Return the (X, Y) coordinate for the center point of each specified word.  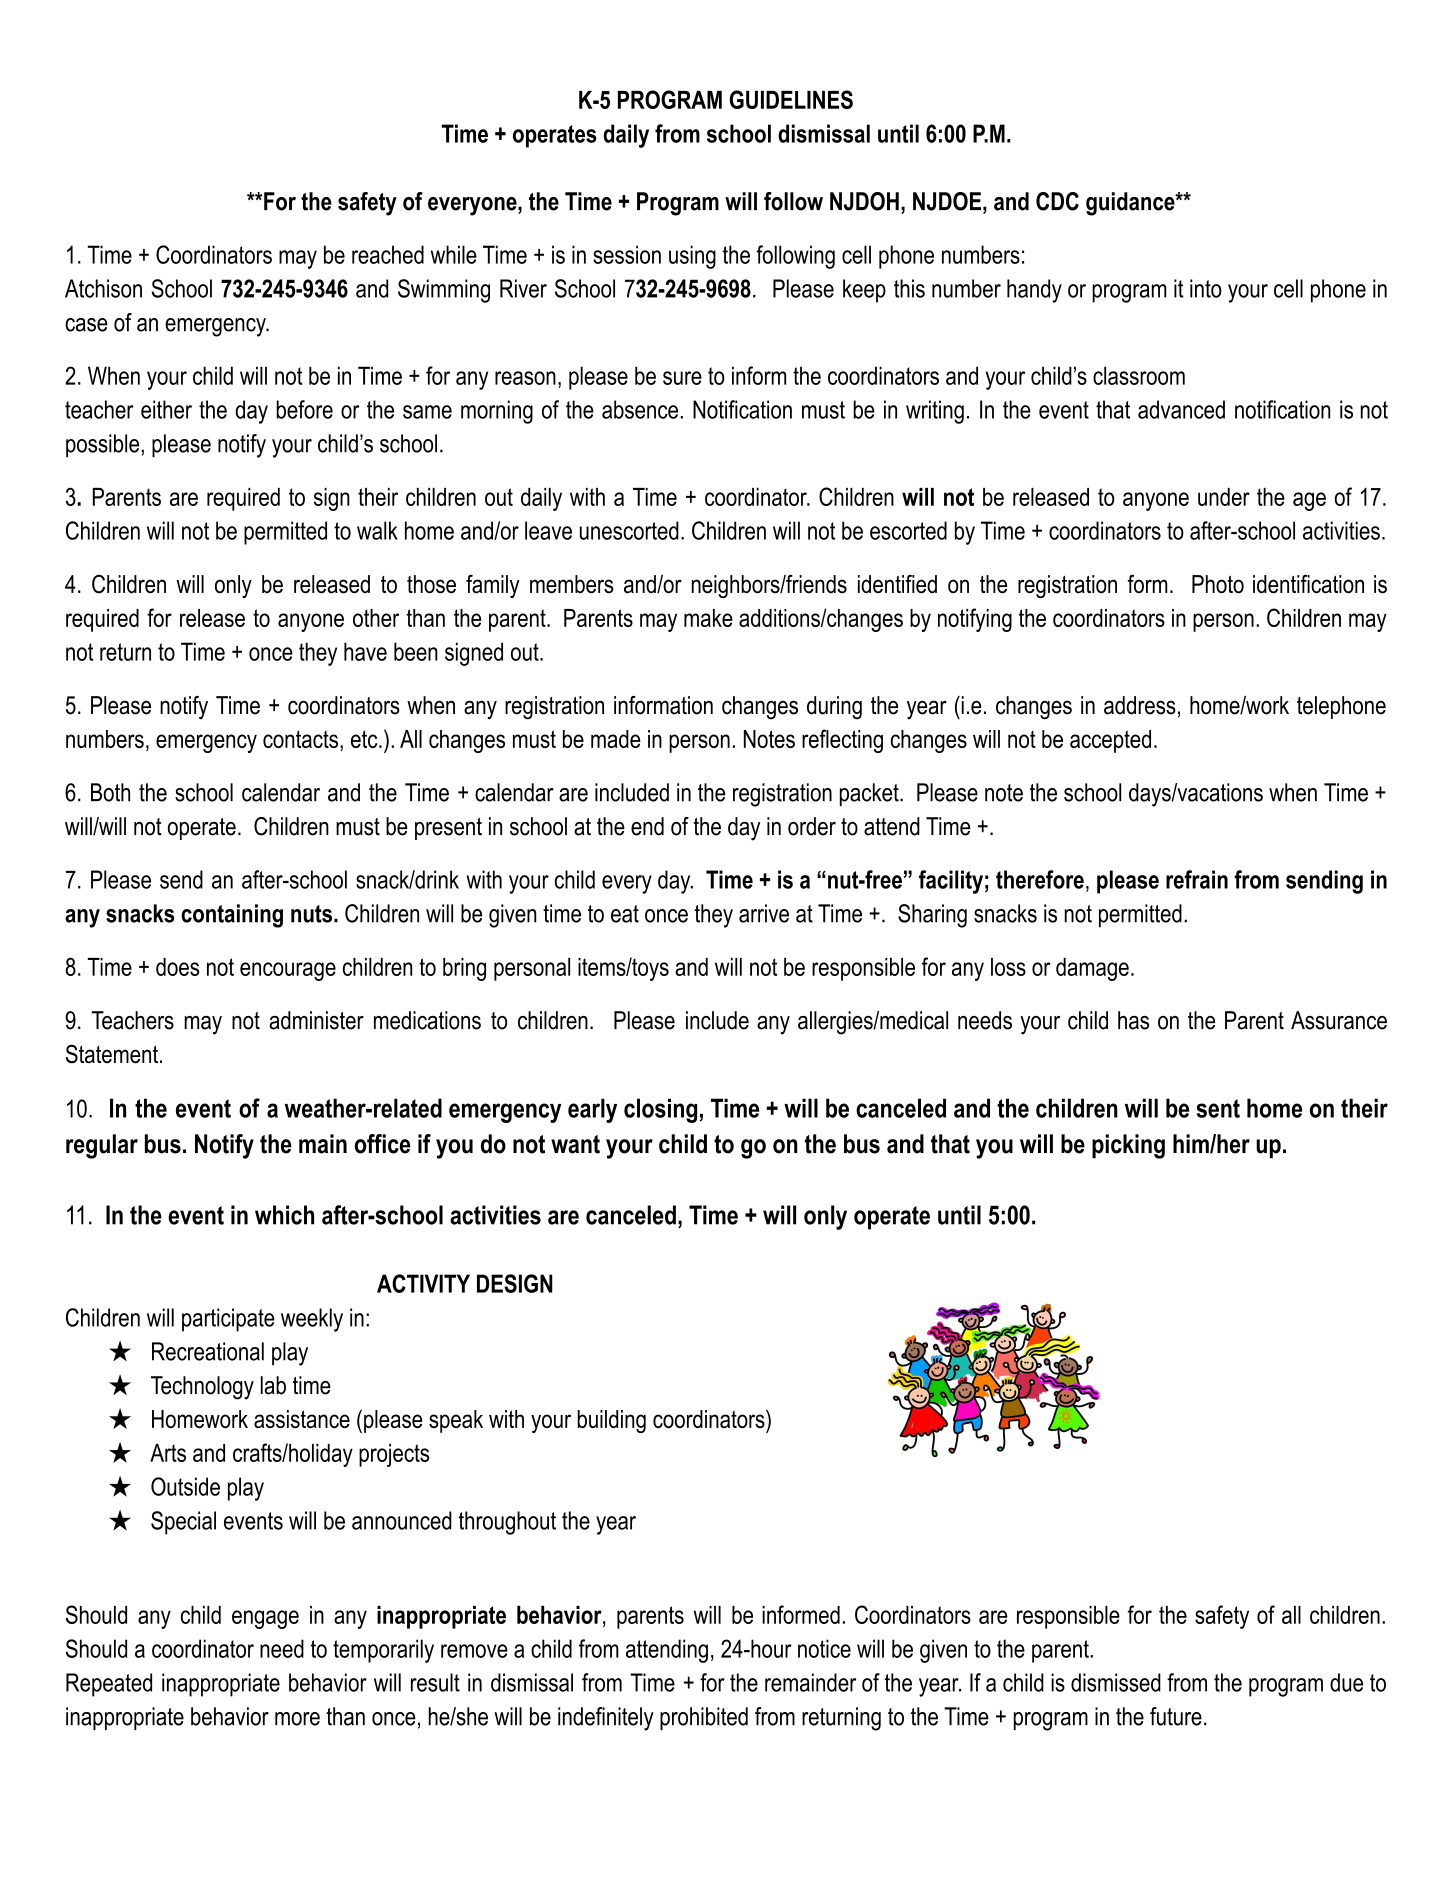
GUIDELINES (791, 99)
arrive (764, 913)
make (708, 618)
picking (1128, 1146)
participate (228, 1320)
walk (377, 530)
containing (232, 916)
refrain (1197, 879)
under (1224, 497)
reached (388, 254)
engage (265, 1619)
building (611, 1421)
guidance (1131, 204)
